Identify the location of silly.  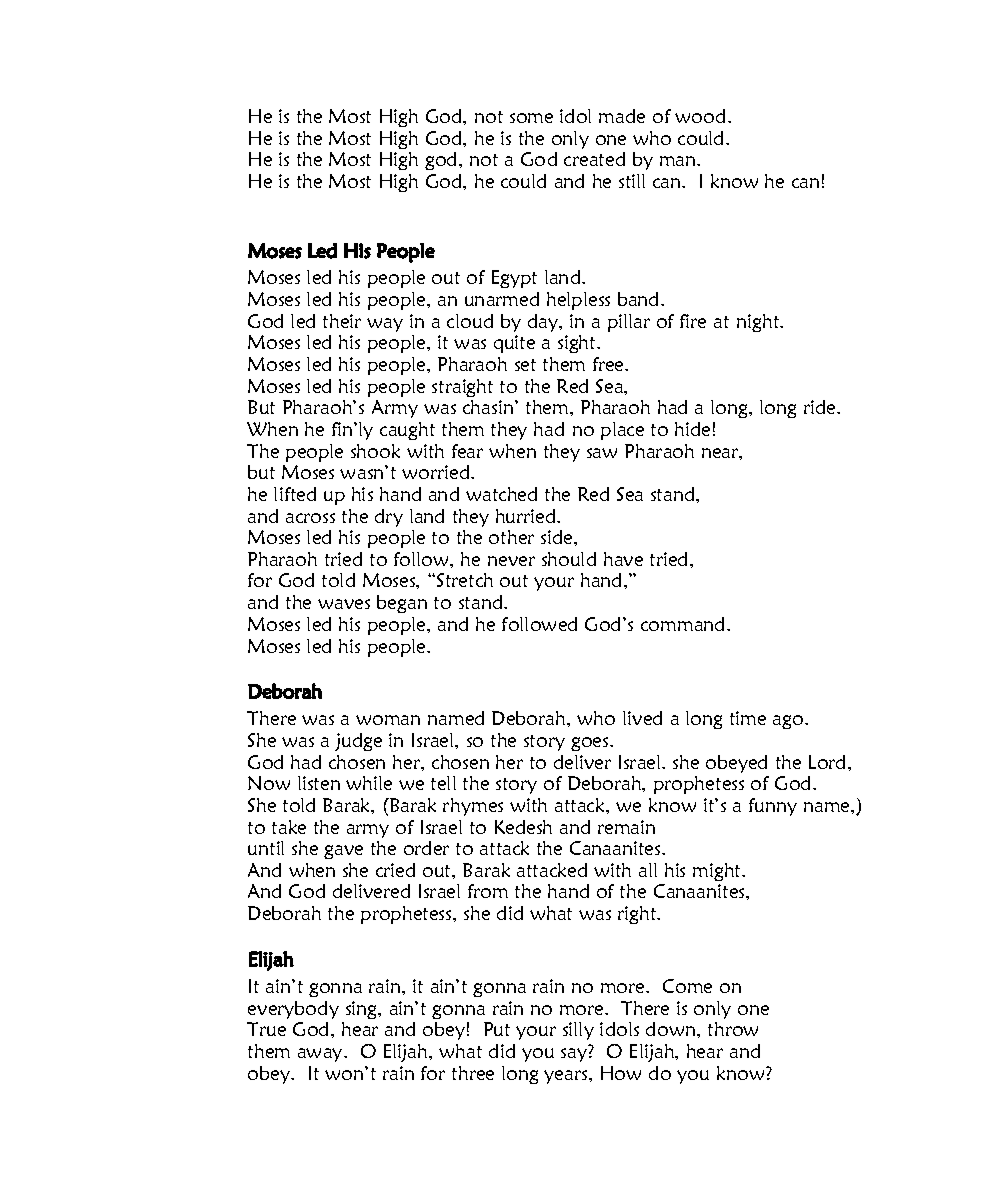
(578, 1031).
